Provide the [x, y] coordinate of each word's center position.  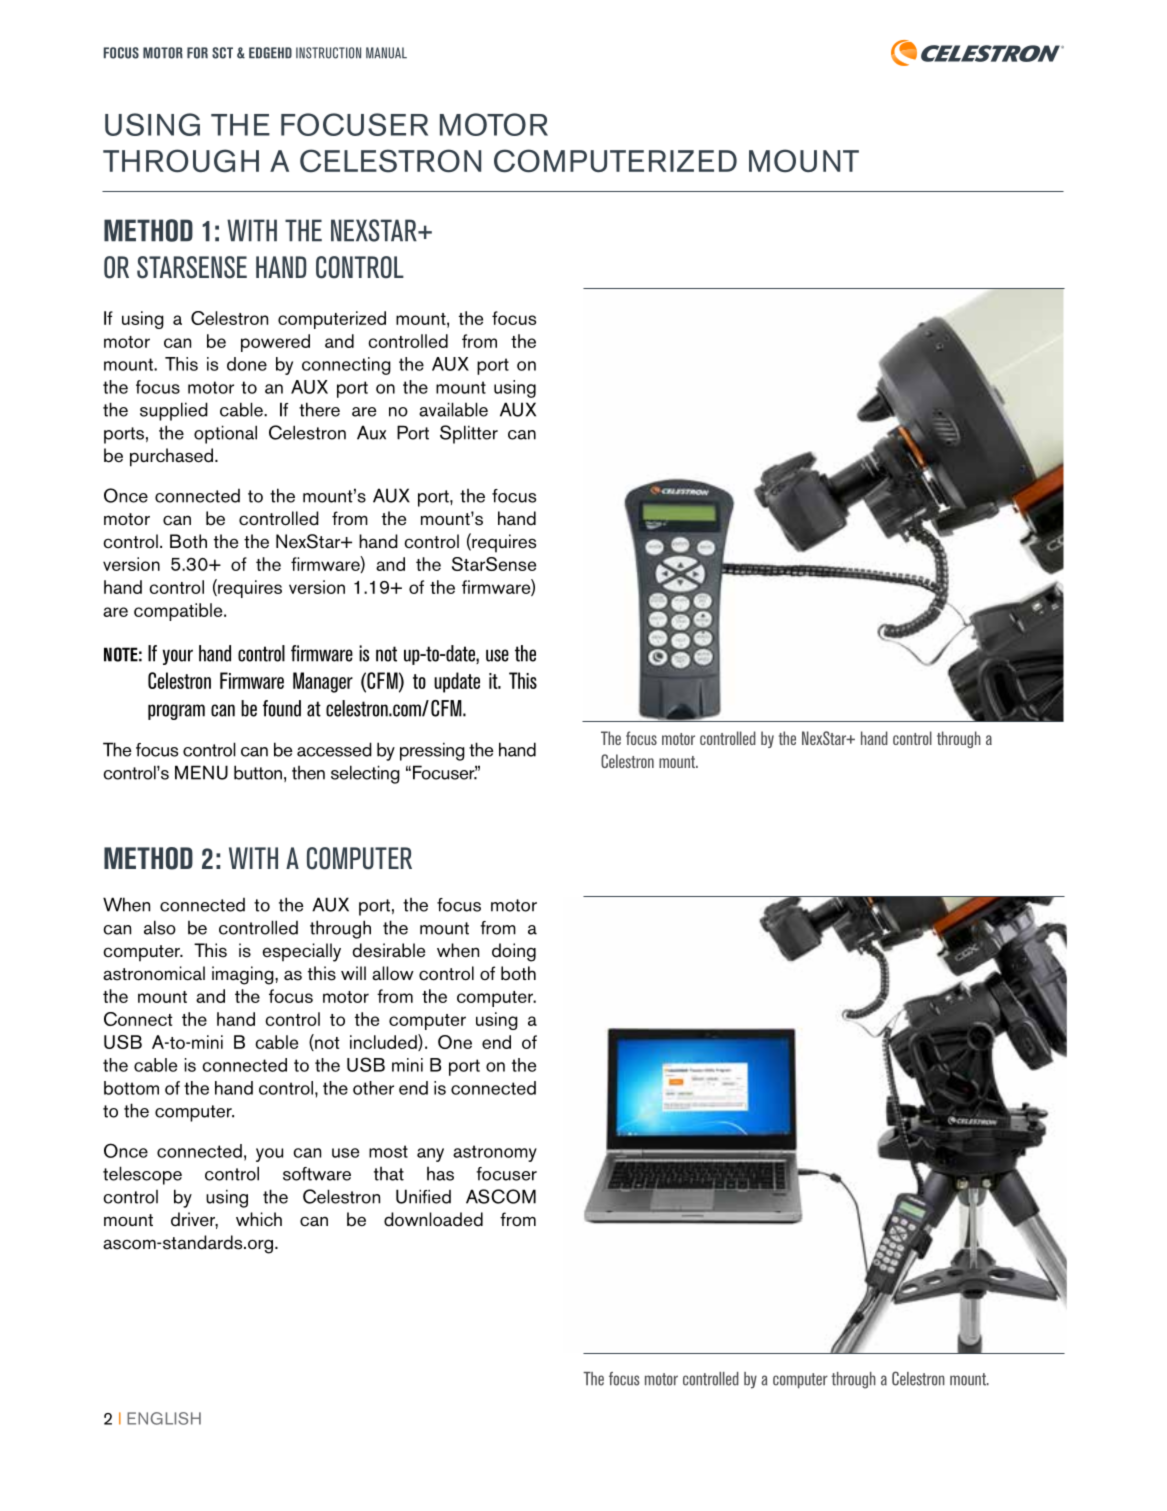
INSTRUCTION [328, 53]
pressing [432, 751]
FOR [197, 53]
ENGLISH [164, 1418]
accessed [334, 749]
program [176, 712]
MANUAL [386, 53]
